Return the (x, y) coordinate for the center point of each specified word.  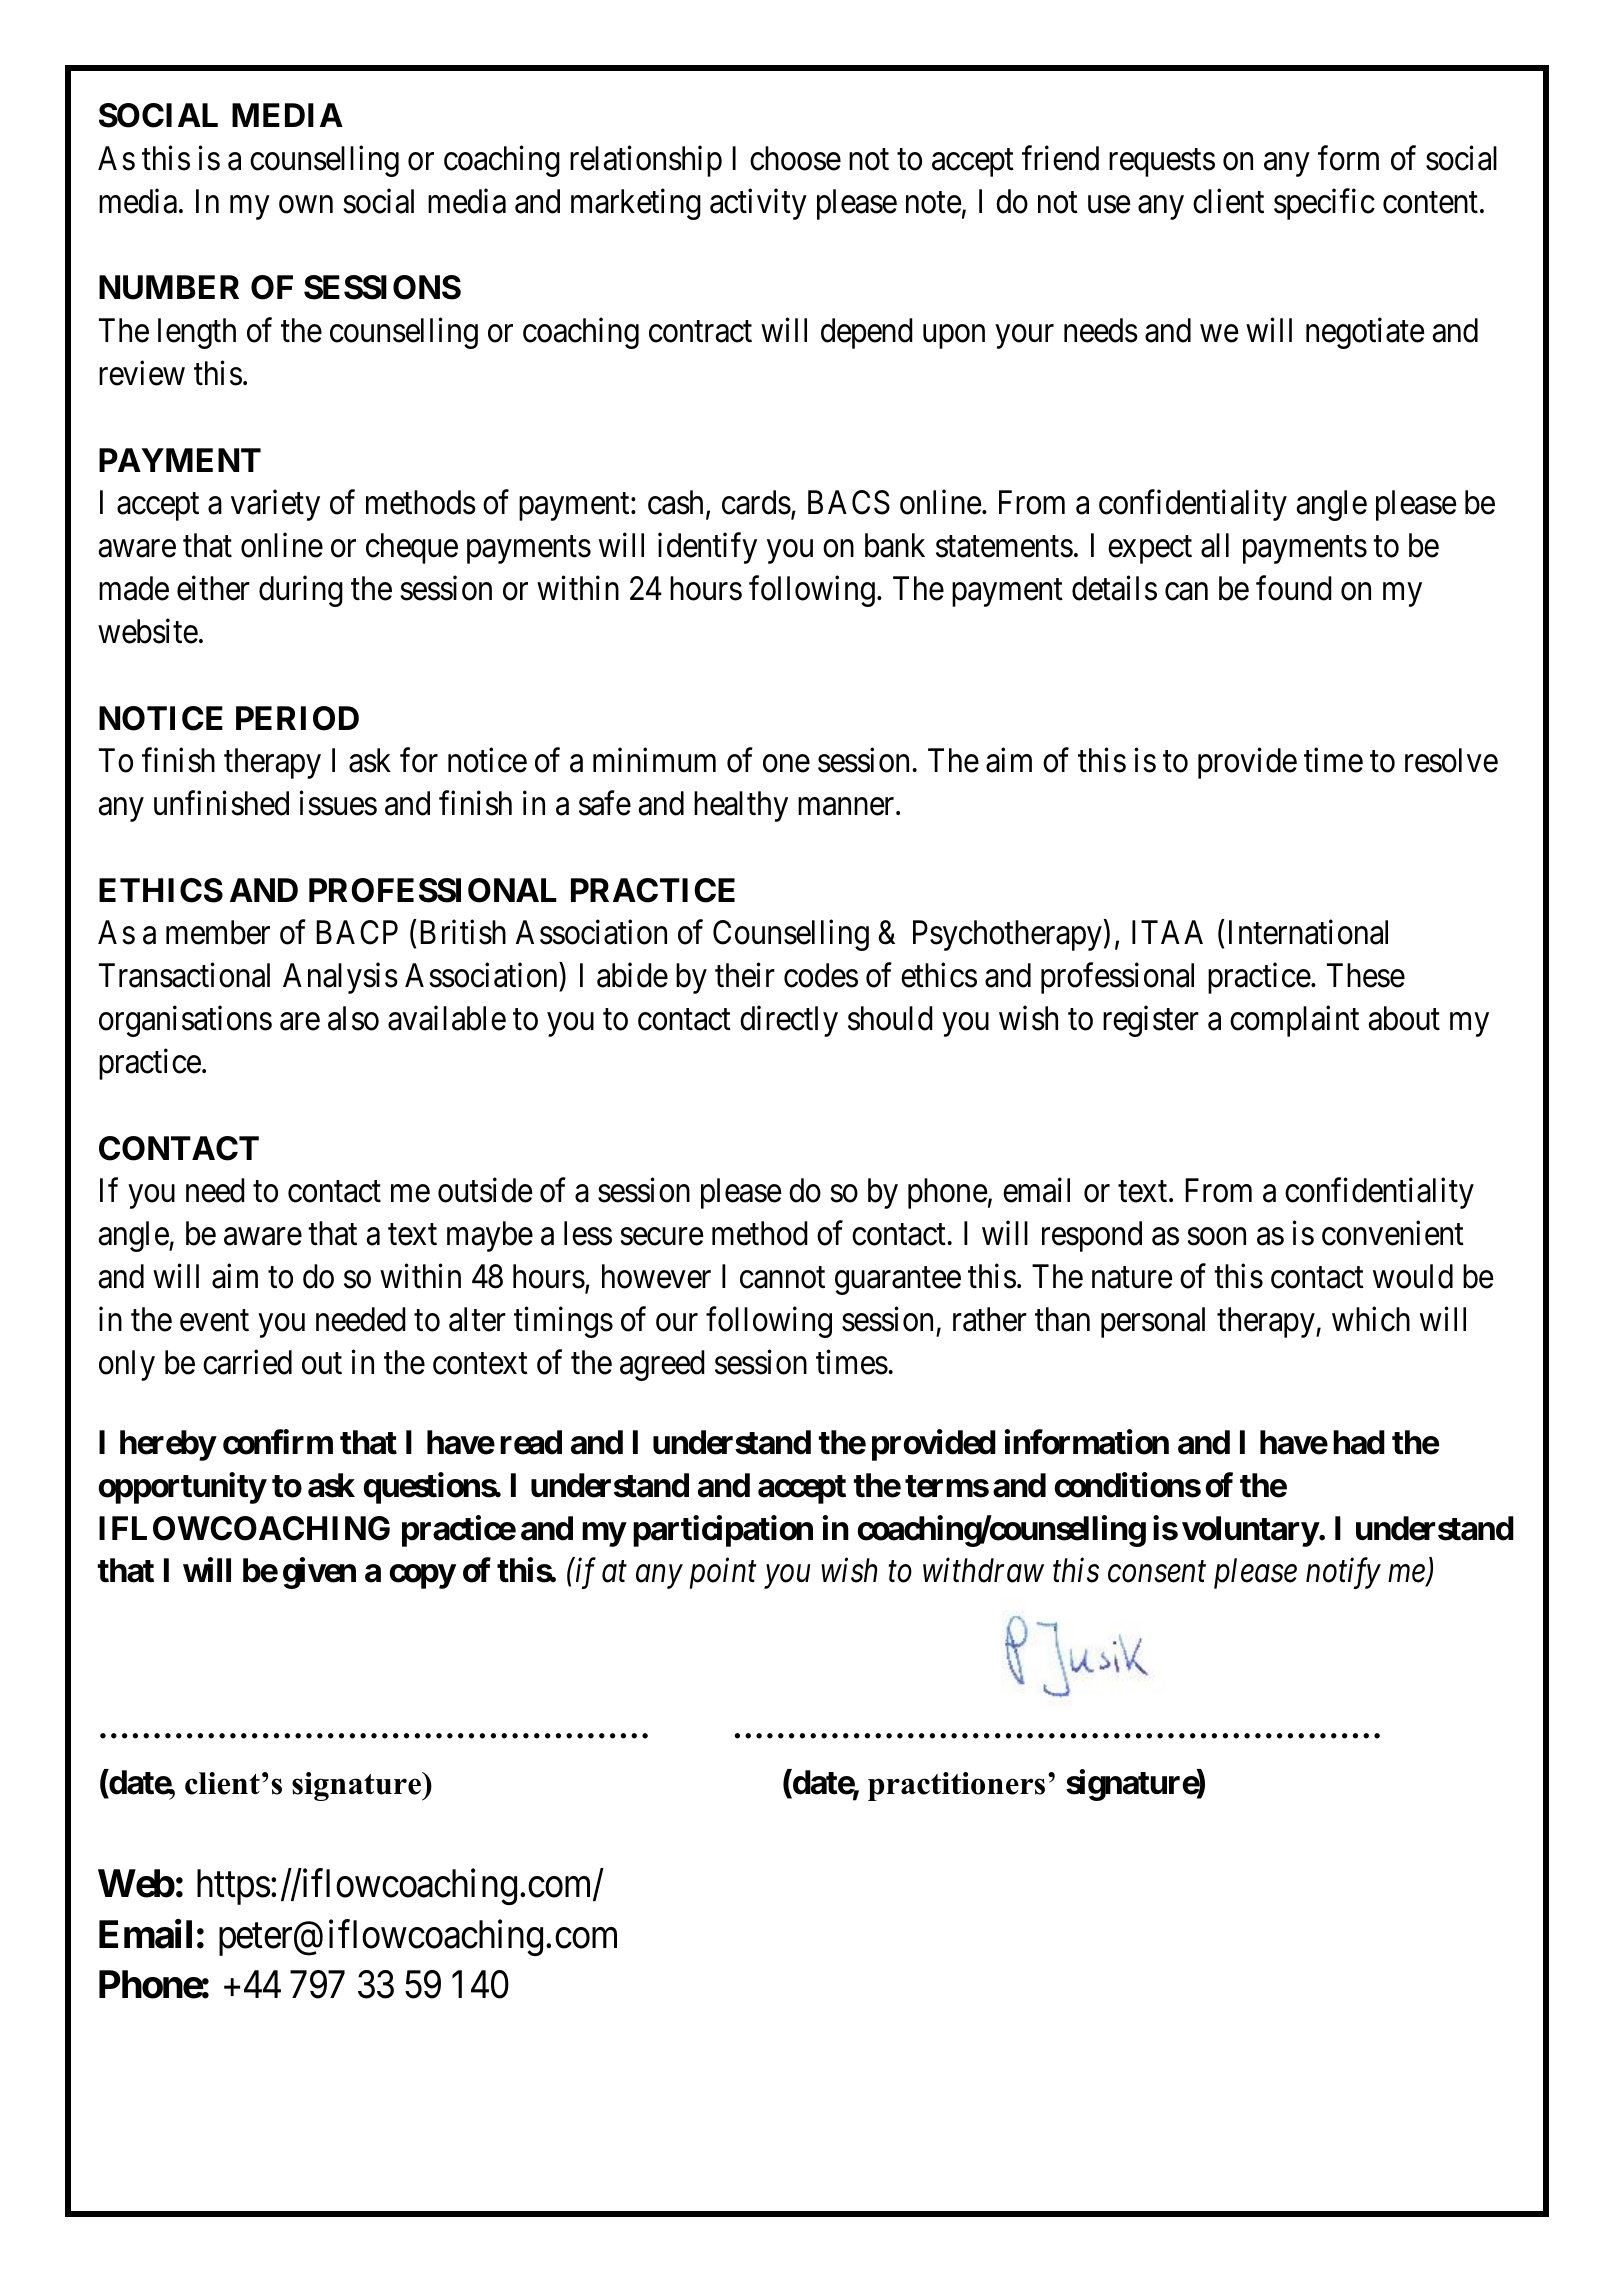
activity (758, 204)
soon (1216, 1237)
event (214, 1321)
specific (1324, 204)
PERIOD (297, 718)
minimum (654, 760)
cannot (782, 1278)
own (306, 205)
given (319, 1573)
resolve (1451, 760)
